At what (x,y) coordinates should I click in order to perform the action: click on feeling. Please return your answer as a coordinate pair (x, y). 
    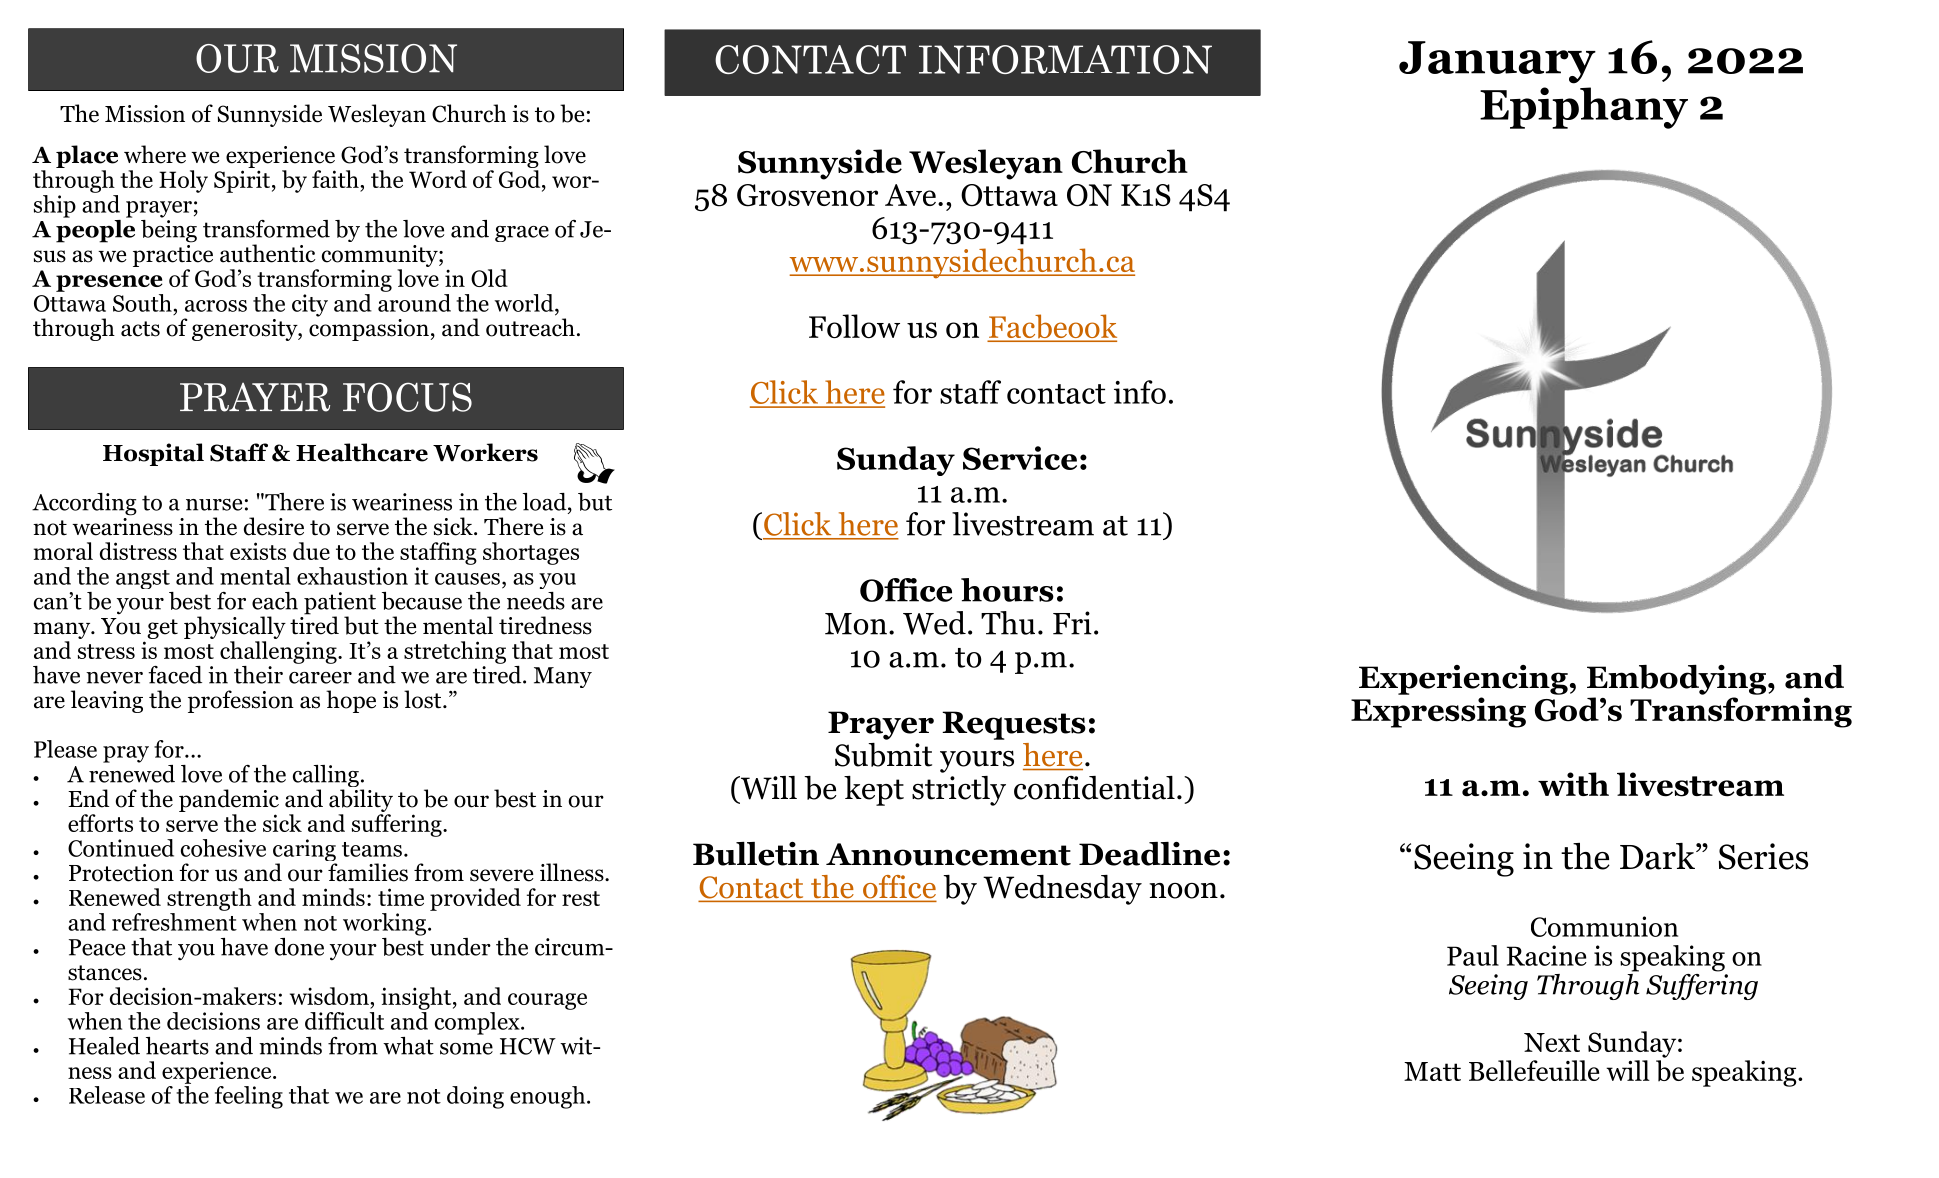
    Looking at the image, I should click on (249, 1097).
